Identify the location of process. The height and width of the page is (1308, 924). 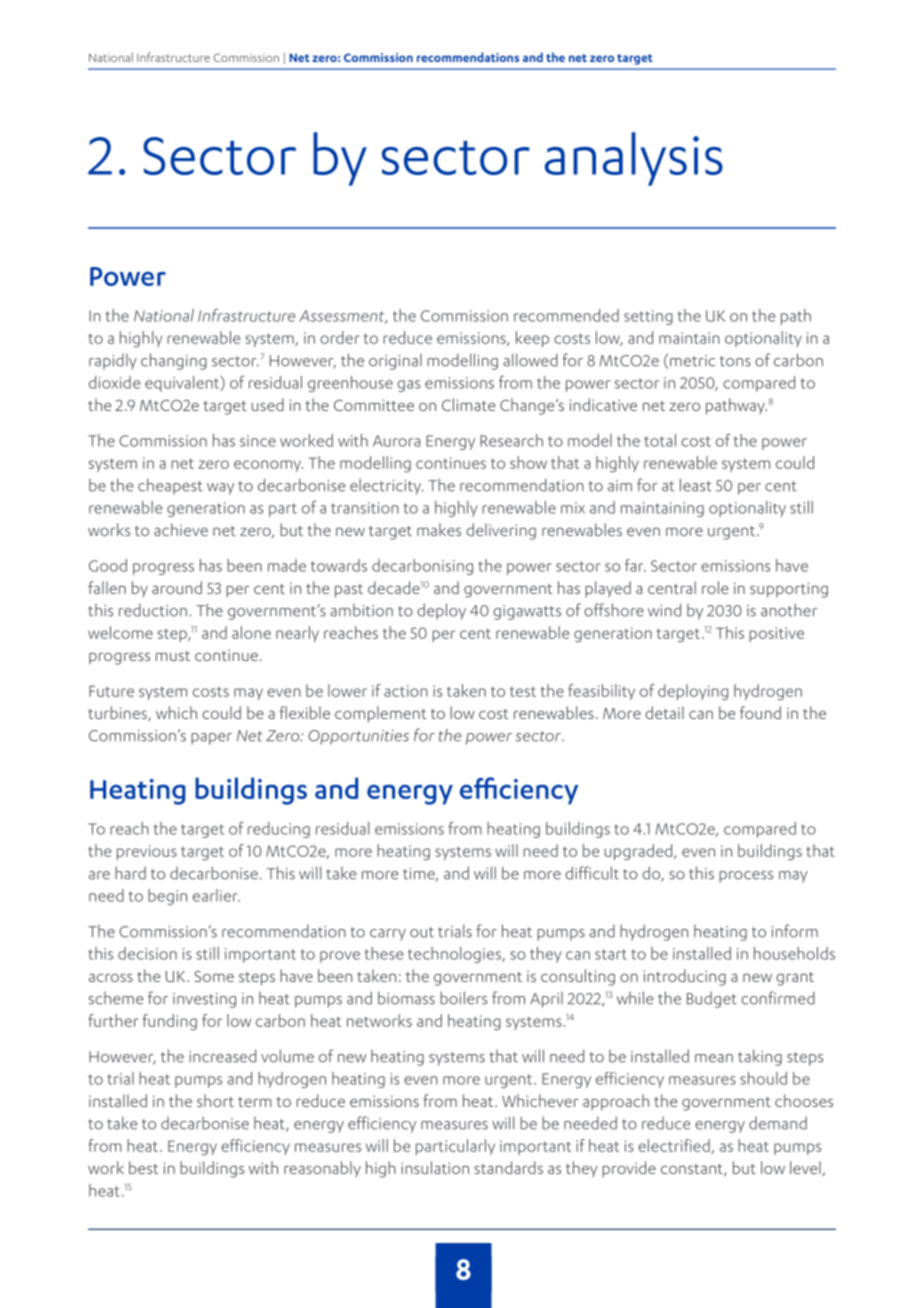
(746, 877).
